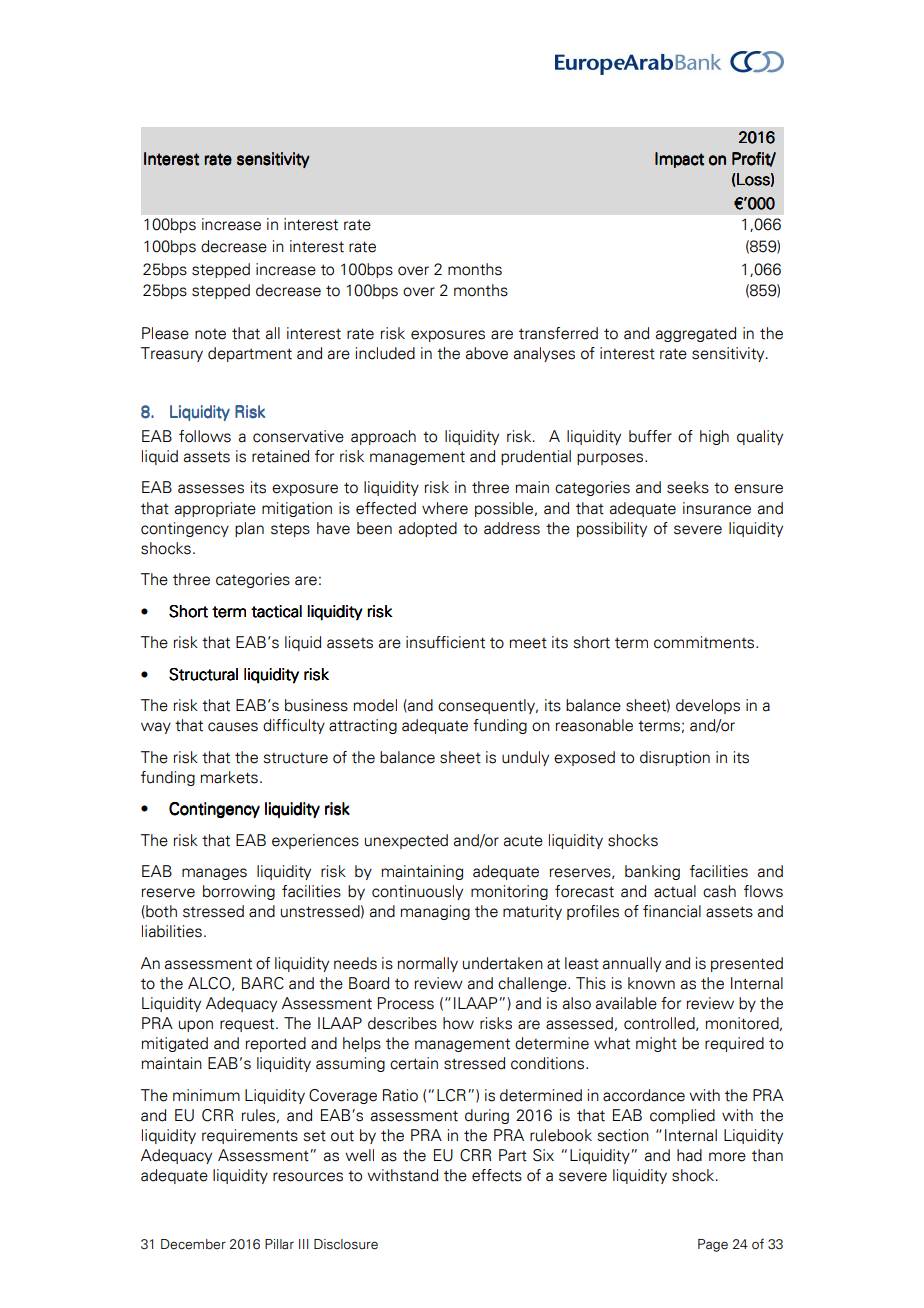 The width and height of the page is (924, 1308). I want to click on where, so click(445, 508).
